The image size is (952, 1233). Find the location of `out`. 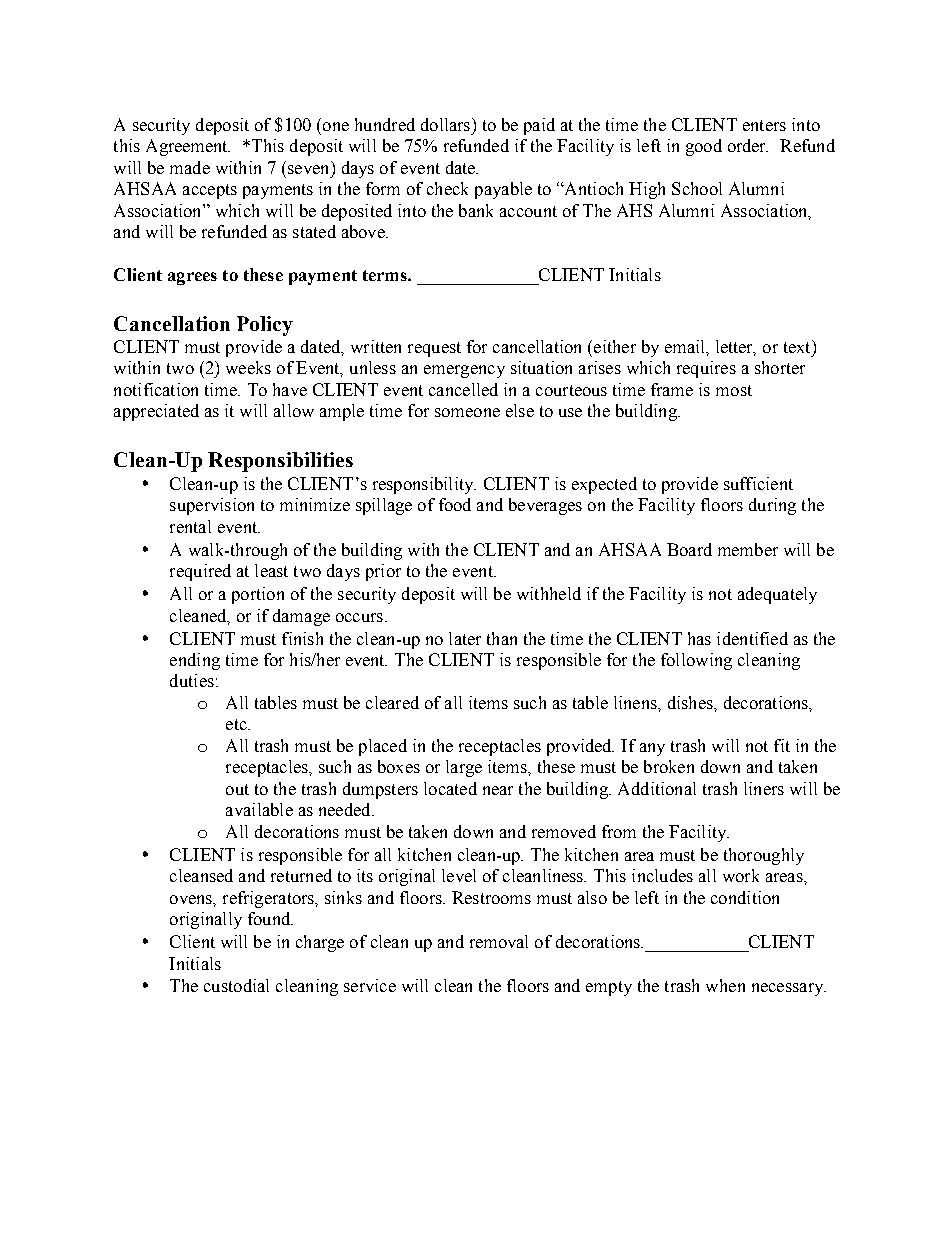

out is located at coordinates (237, 789).
